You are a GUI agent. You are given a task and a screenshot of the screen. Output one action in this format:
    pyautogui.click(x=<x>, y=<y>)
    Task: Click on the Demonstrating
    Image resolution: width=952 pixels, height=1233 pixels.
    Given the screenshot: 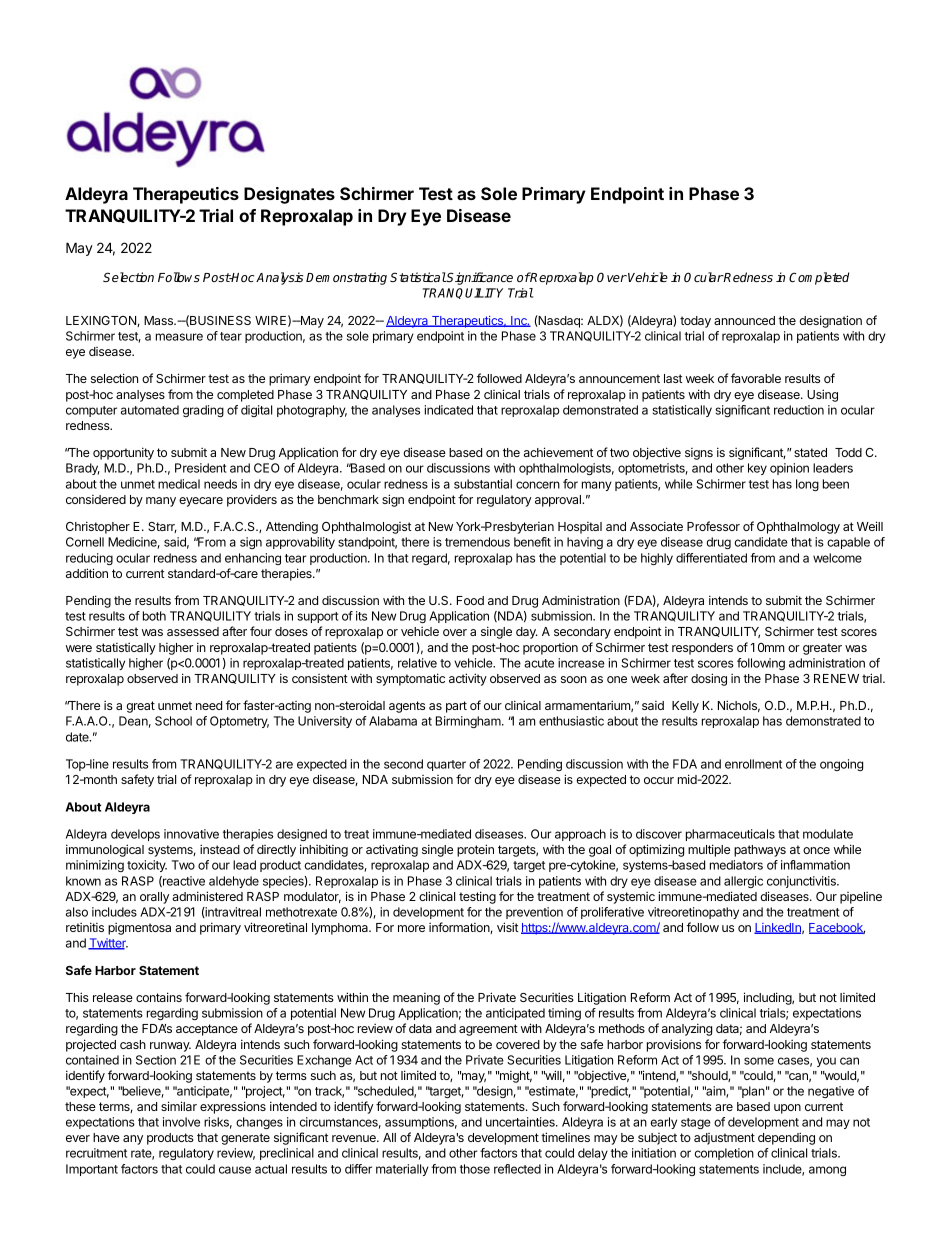 What is the action you would take?
    pyautogui.click(x=346, y=278)
